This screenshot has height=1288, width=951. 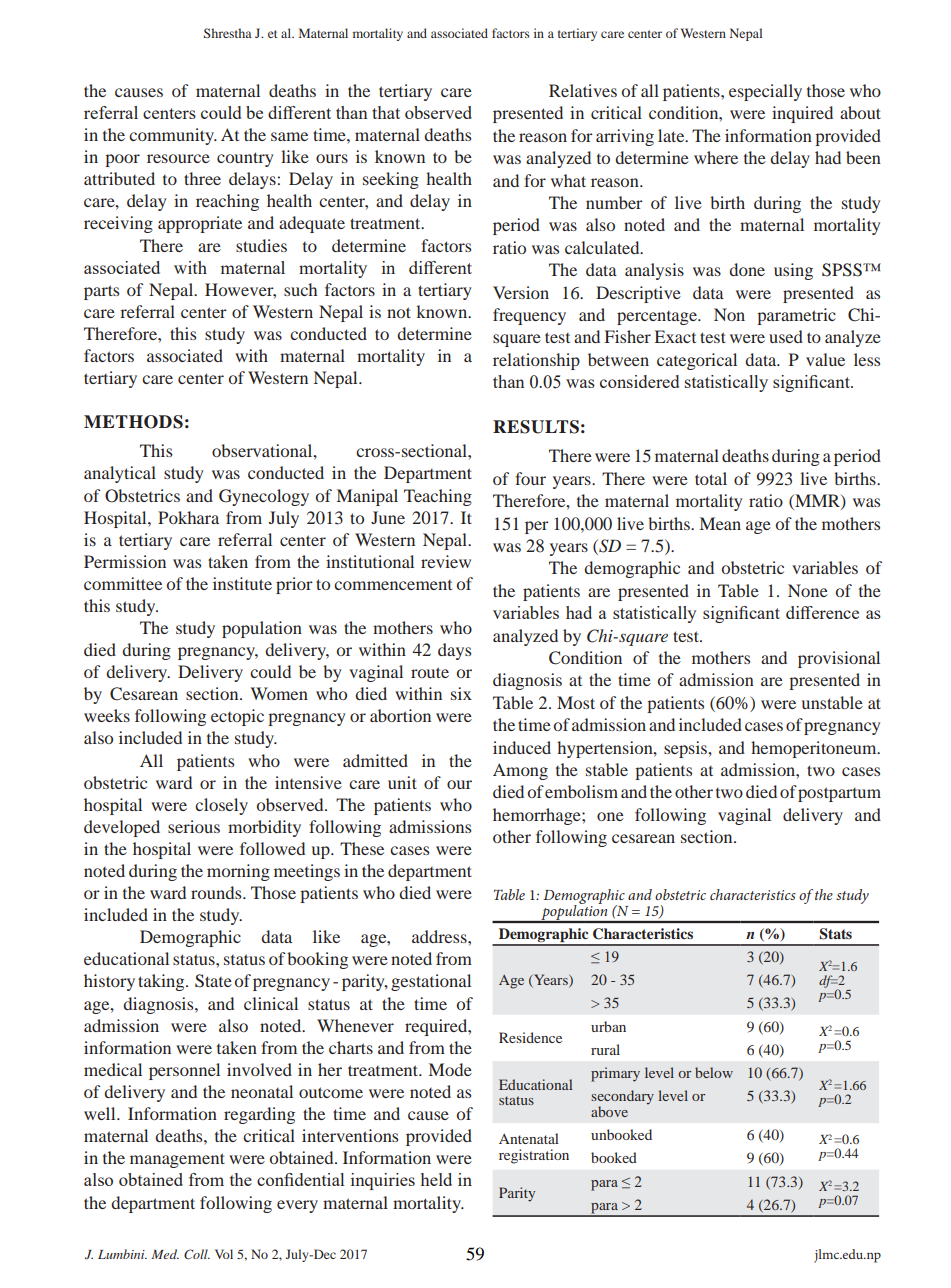 What do you see at coordinates (839, 794) in the screenshot?
I see `postpartum` at bounding box center [839, 794].
